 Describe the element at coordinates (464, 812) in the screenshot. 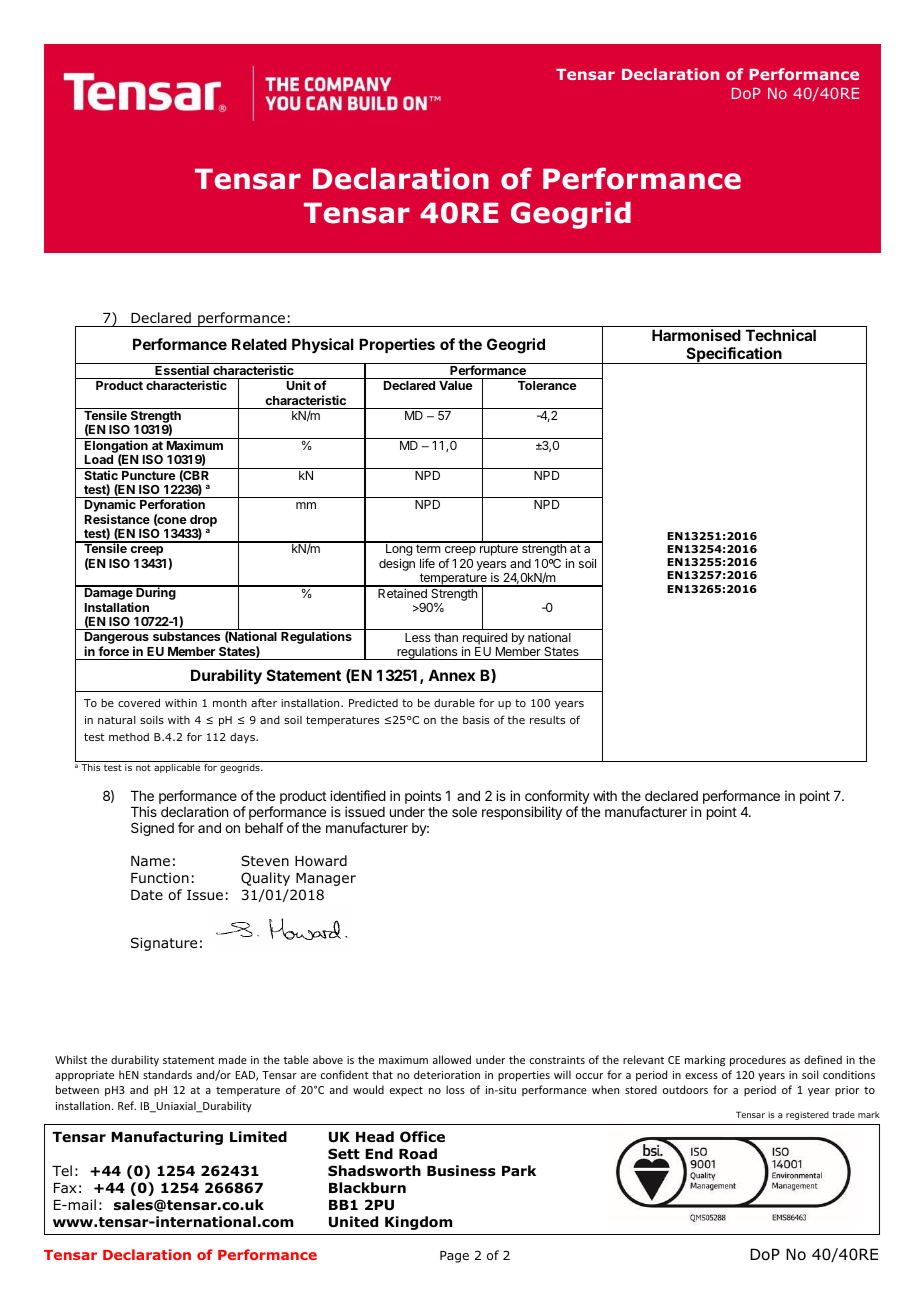

I see `sole` at that location.
